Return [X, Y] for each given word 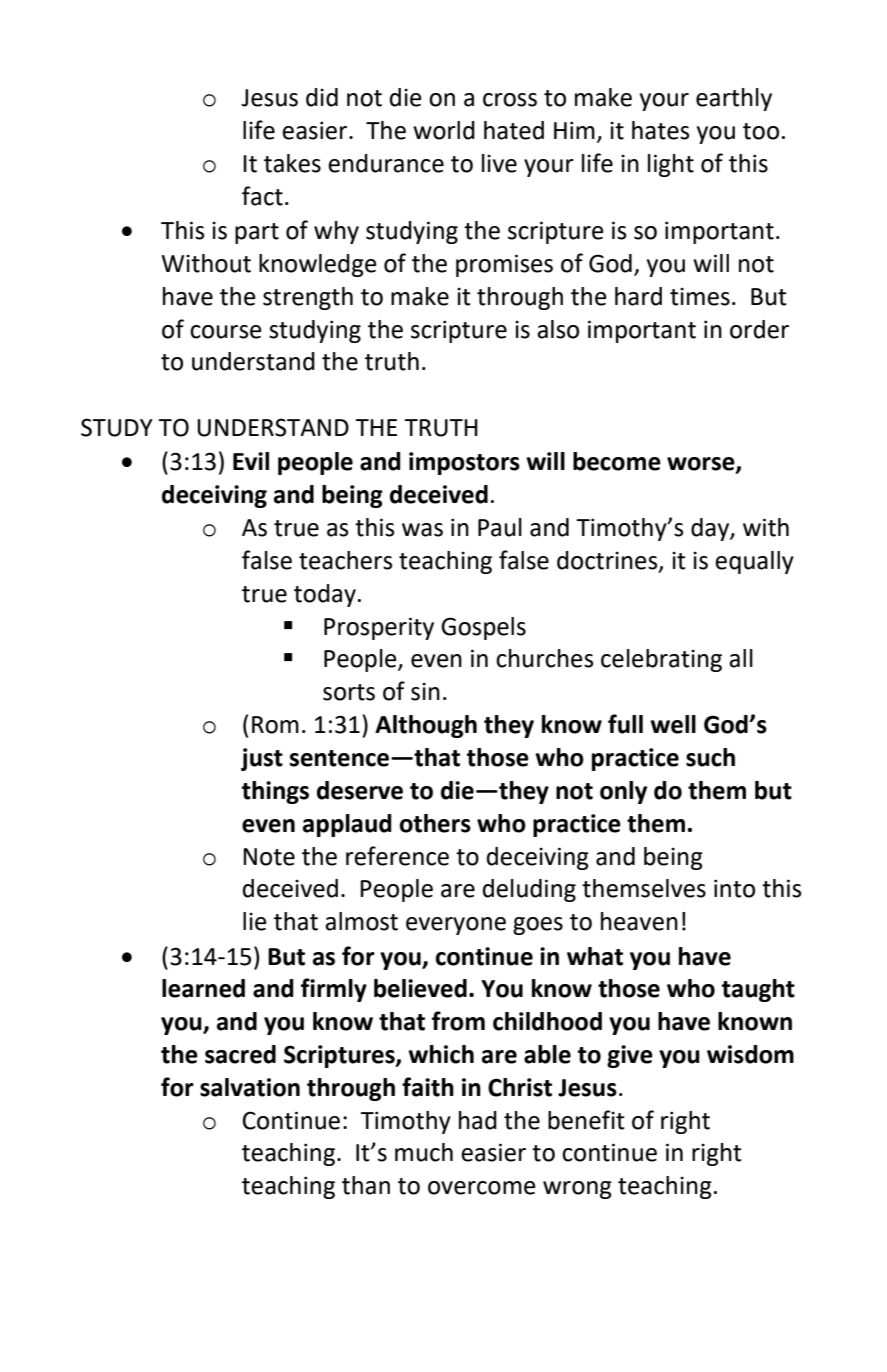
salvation [250, 1087]
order [759, 329]
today [325, 595]
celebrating [661, 660]
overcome [482, 1188]
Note [269, 857]
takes [292, 163]
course [226, 332]
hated [514, 130]
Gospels [483, 628]
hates [661, 130]
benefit [586, 1120]
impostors [464, 463]
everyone [456, 926]
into [734, 888]
